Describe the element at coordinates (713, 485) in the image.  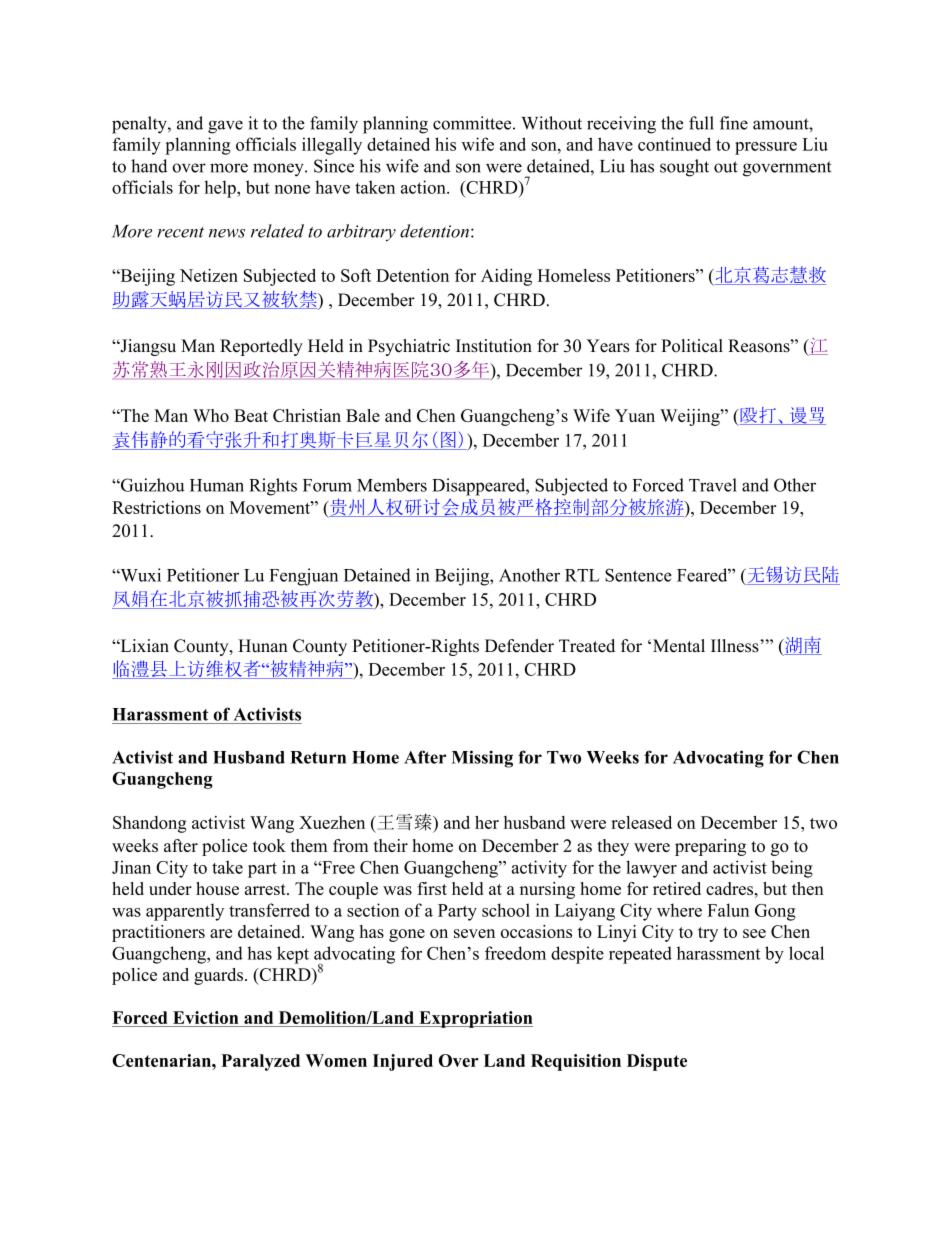
I see `Travel` at that location.
